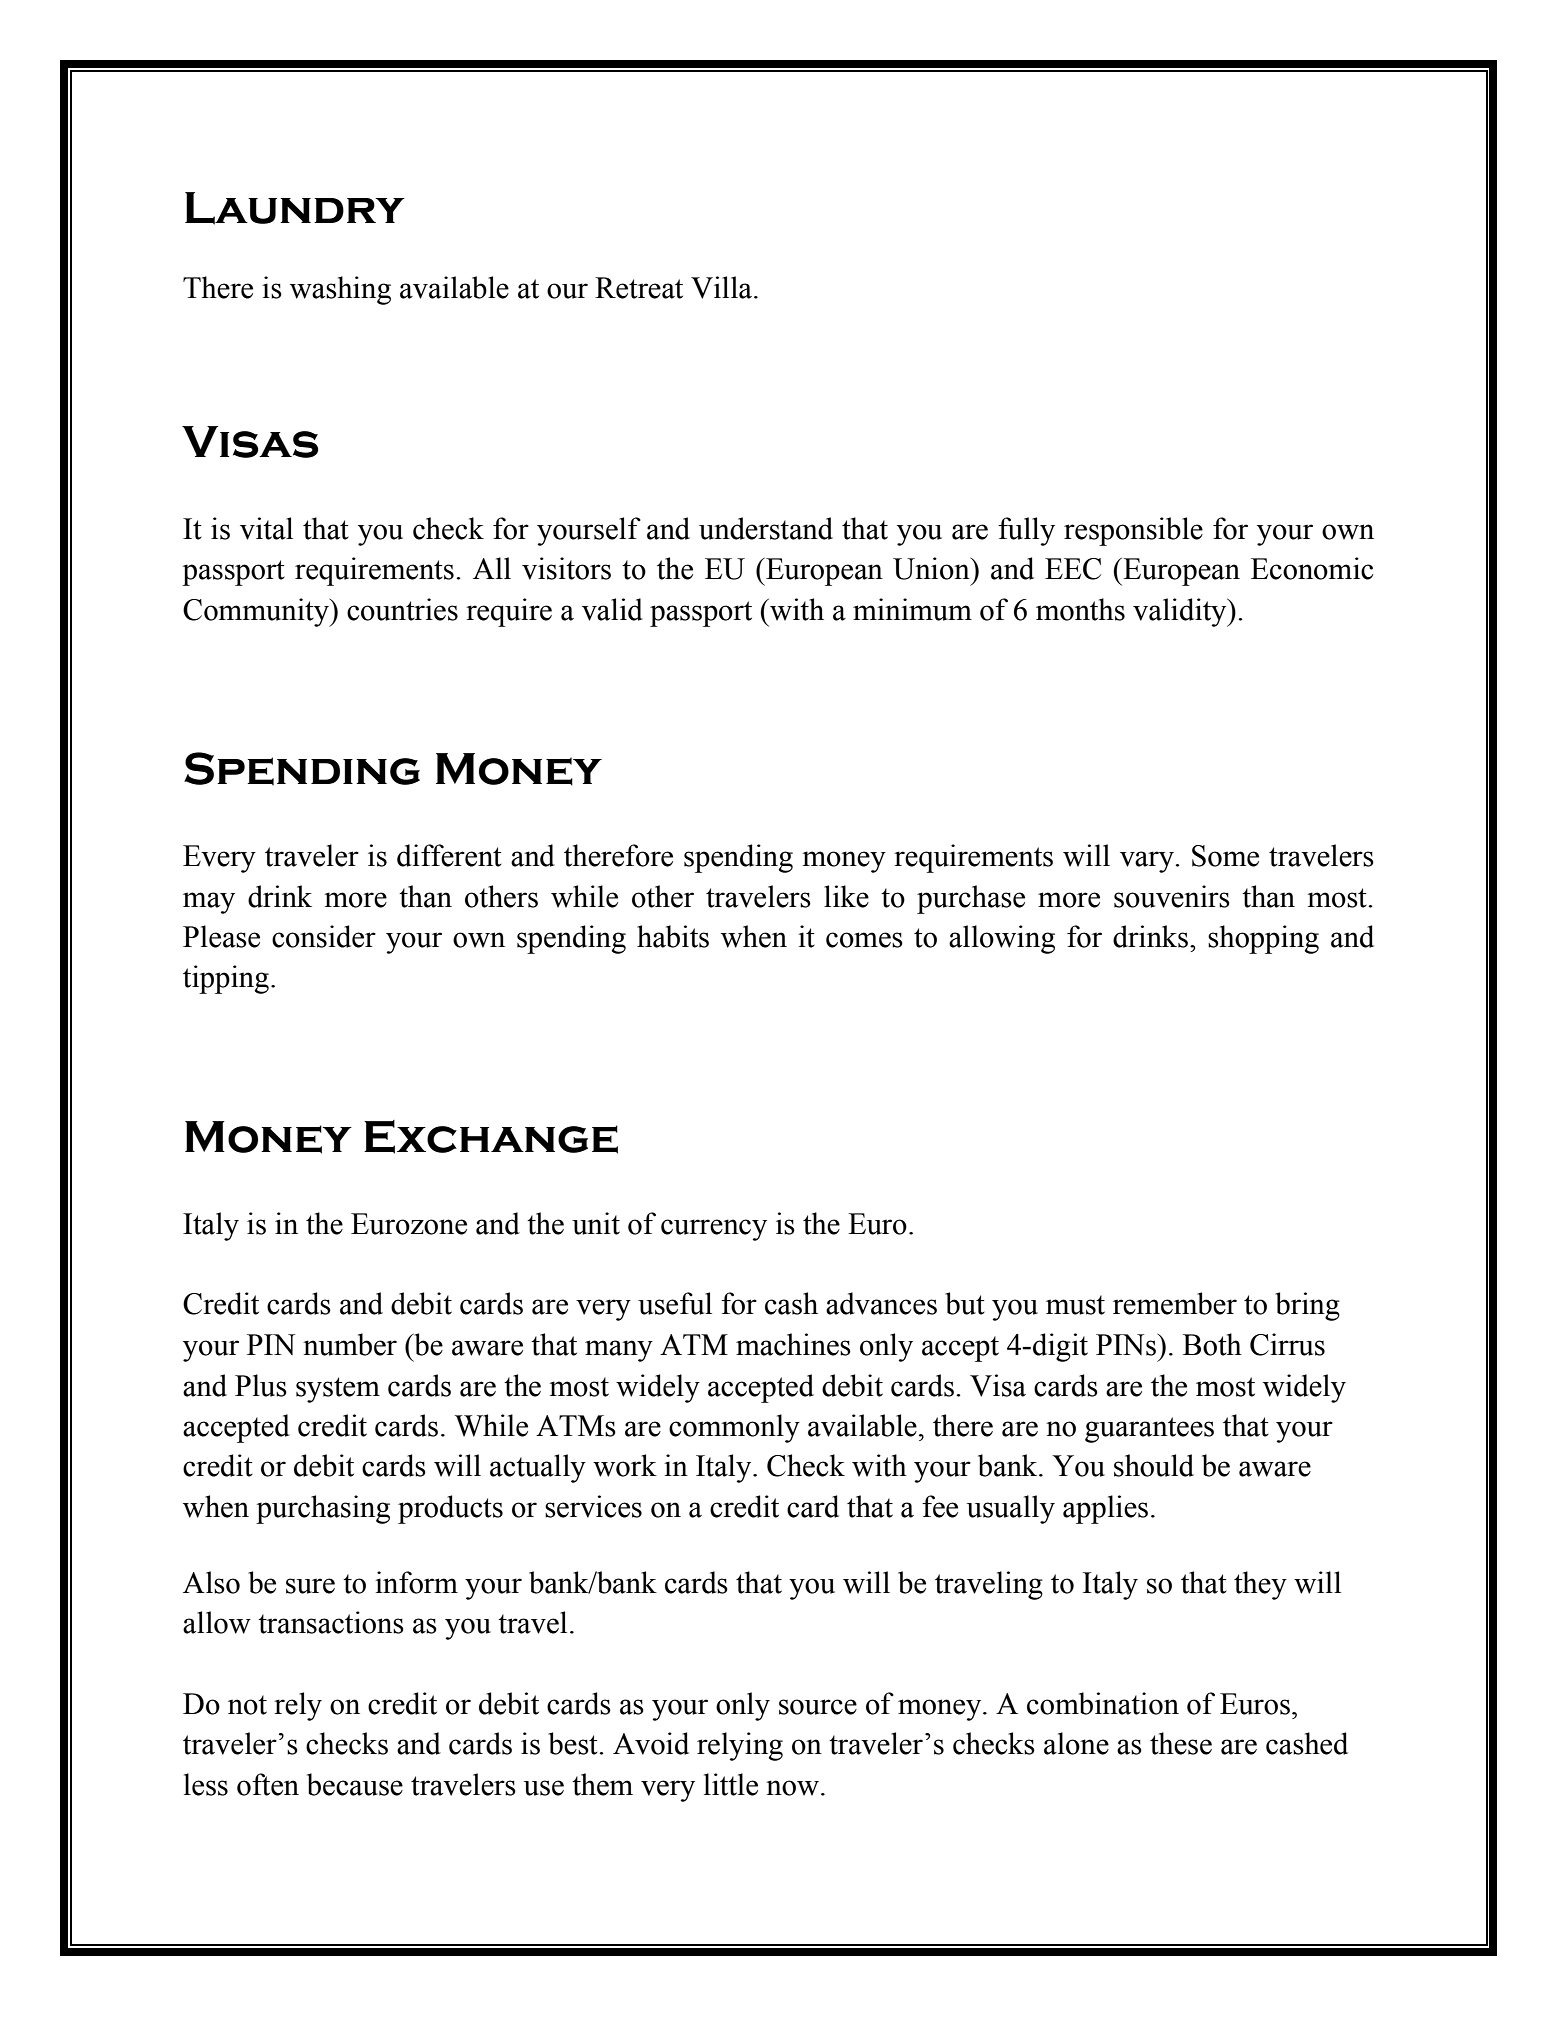  What do you see at coordinates (355, 1784) in the screenshot?
I see `because` at bounding box center [355, 1784].
